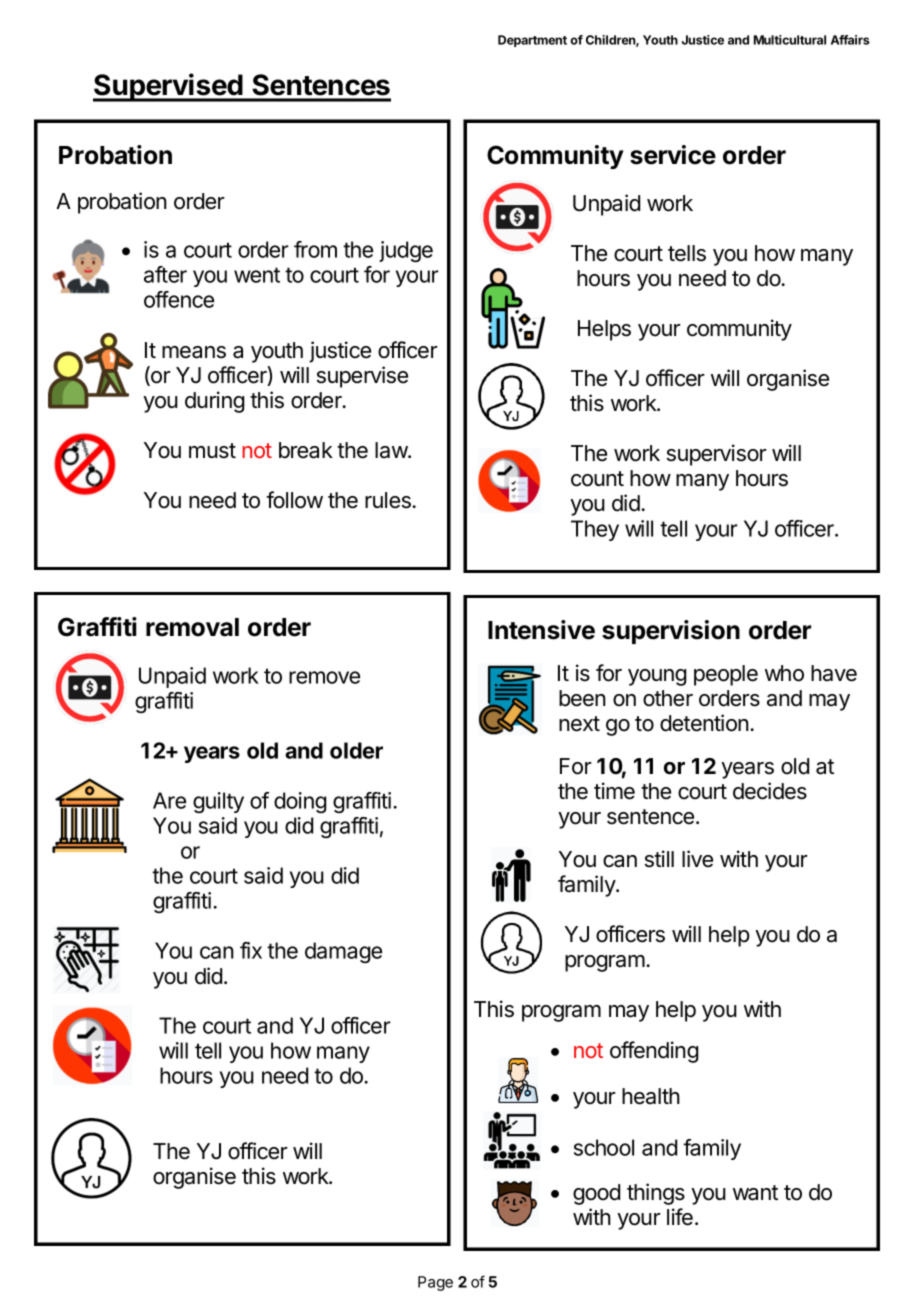  What do you see at coordinates (595, 530) in the page?
I see `They` at bounding box center [595, 530].
